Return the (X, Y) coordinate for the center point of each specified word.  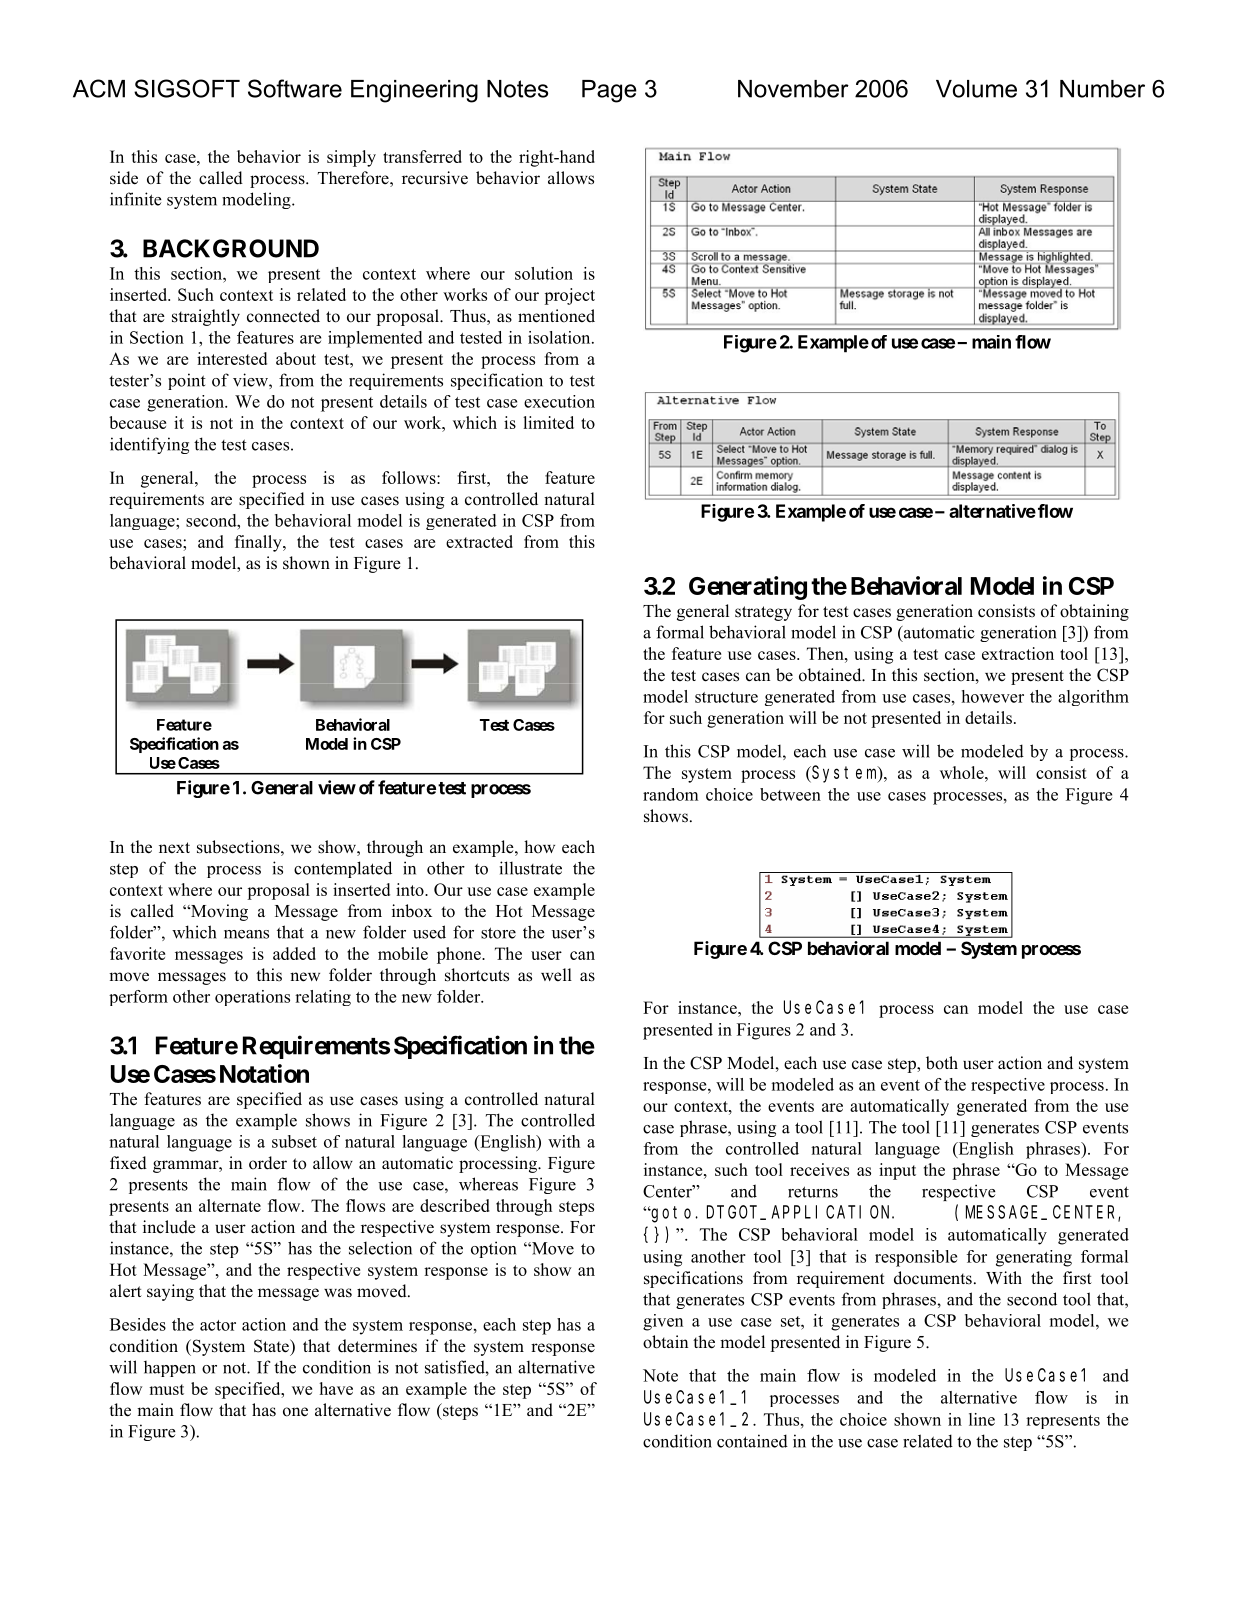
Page (609, 91)
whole (963, 772)
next (174, 848)
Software (295, 88)
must (166, 1389)
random (671, 794)
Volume (976, 89)
